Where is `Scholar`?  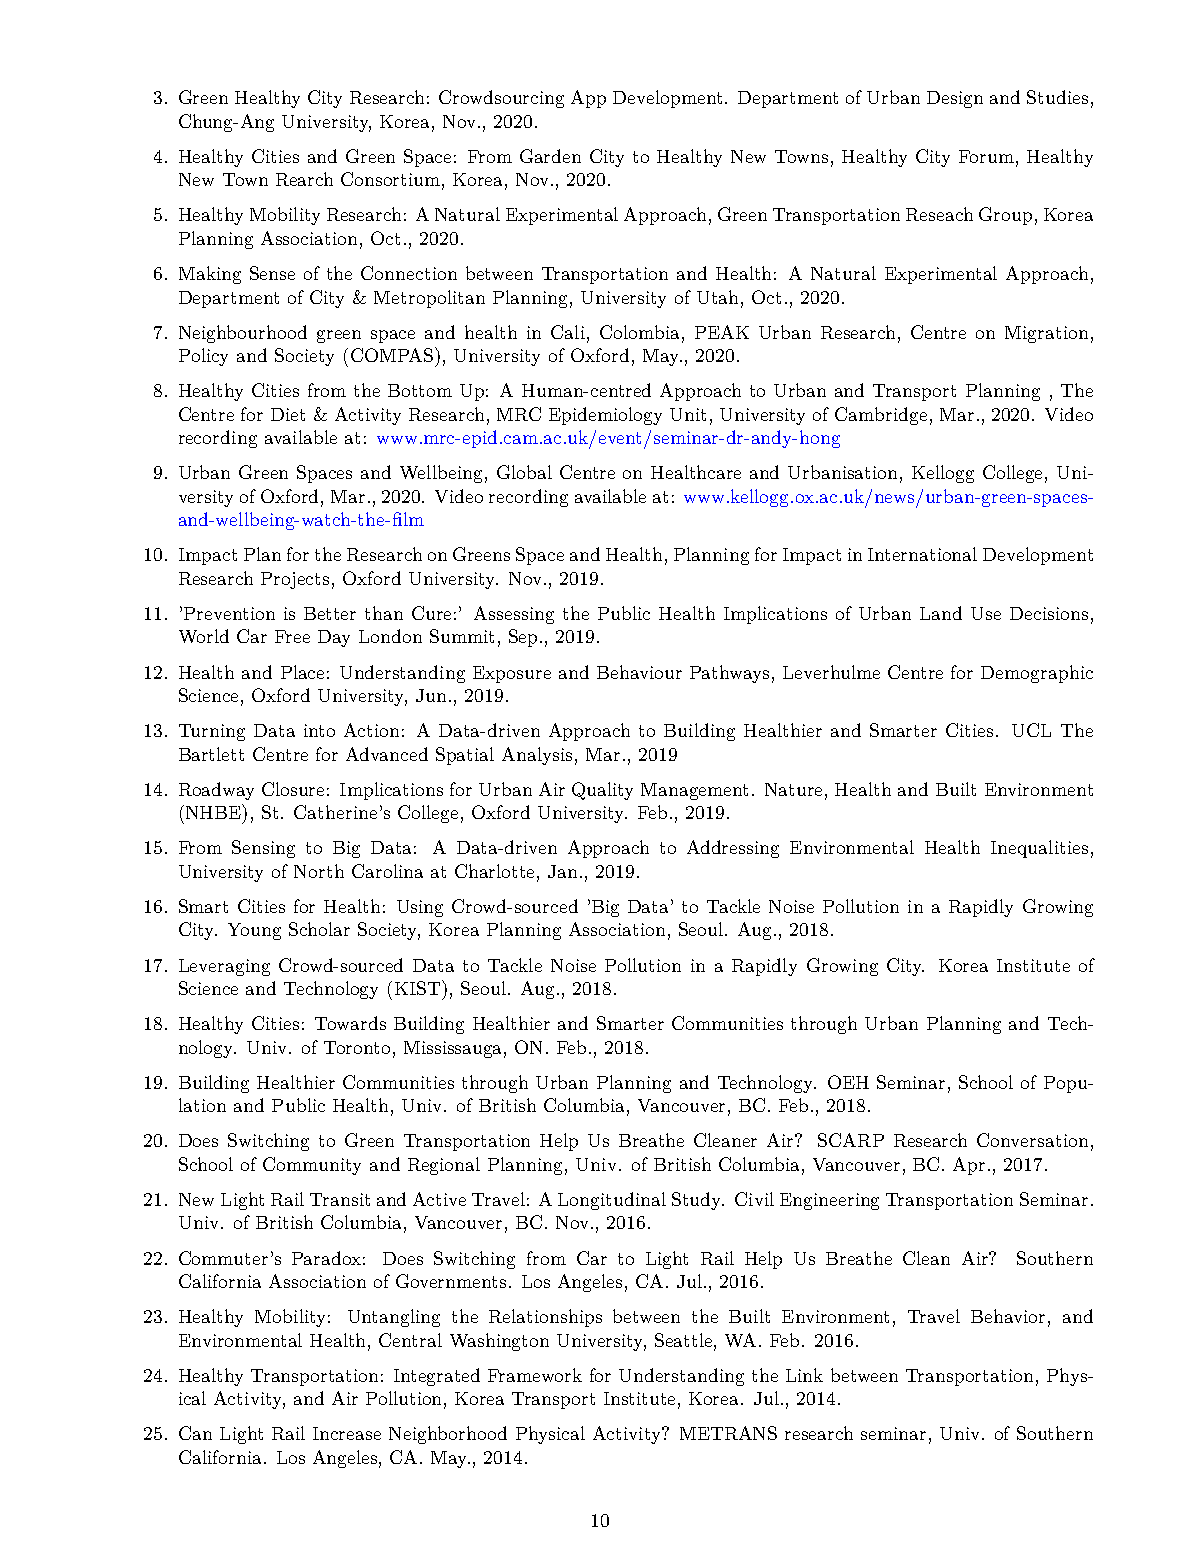 Scholar is located at coordinates (319, 929).
